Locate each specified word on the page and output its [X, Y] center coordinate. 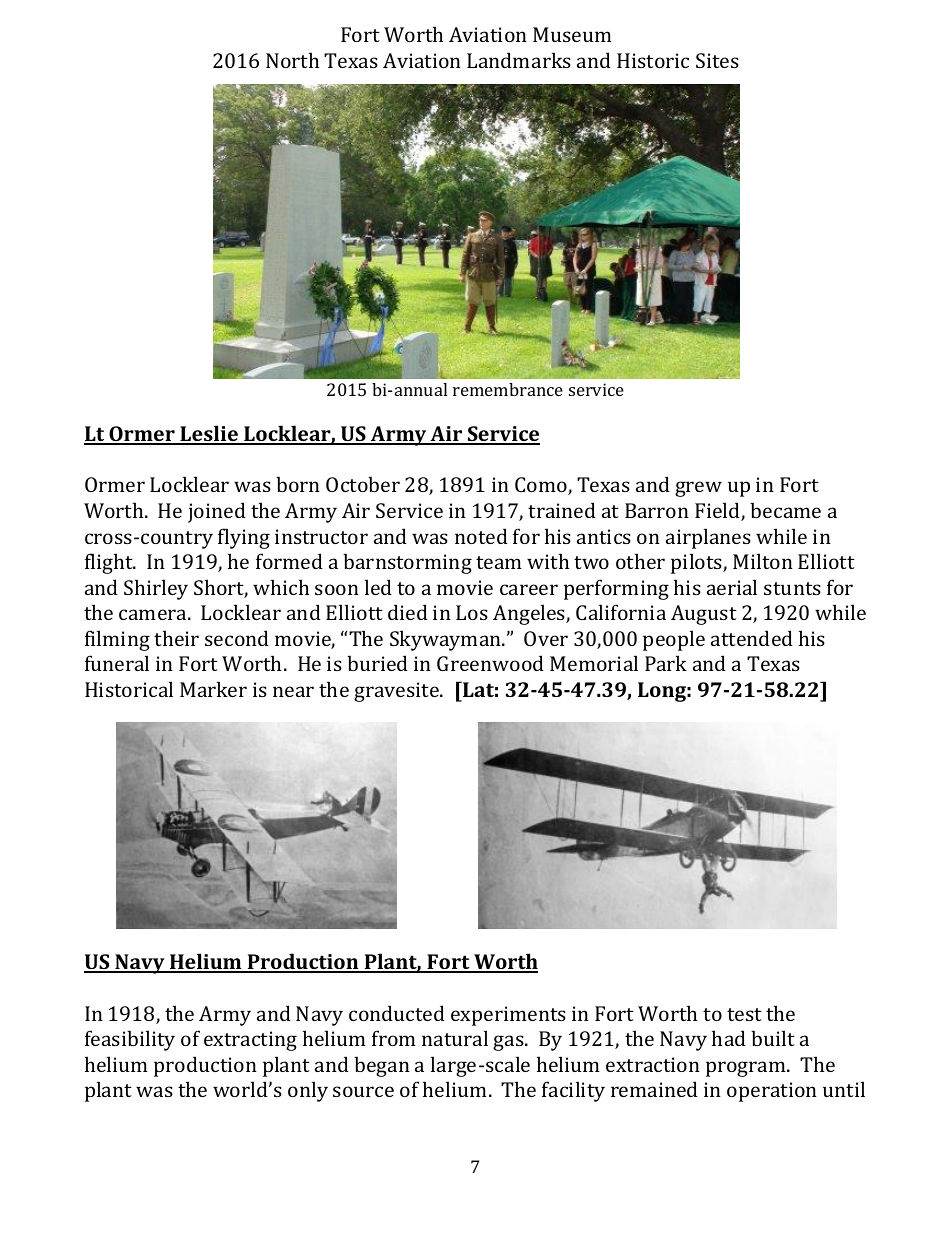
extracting [250, 1041]
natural [455, 1038]
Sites [717, 60]
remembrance [508, 389]
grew [698, 489]
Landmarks [519, 60]
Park [666, 663]
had [729, 1038]
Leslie [209, 435]
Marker [213, 689]
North [292, 60]
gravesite [397, 692]
